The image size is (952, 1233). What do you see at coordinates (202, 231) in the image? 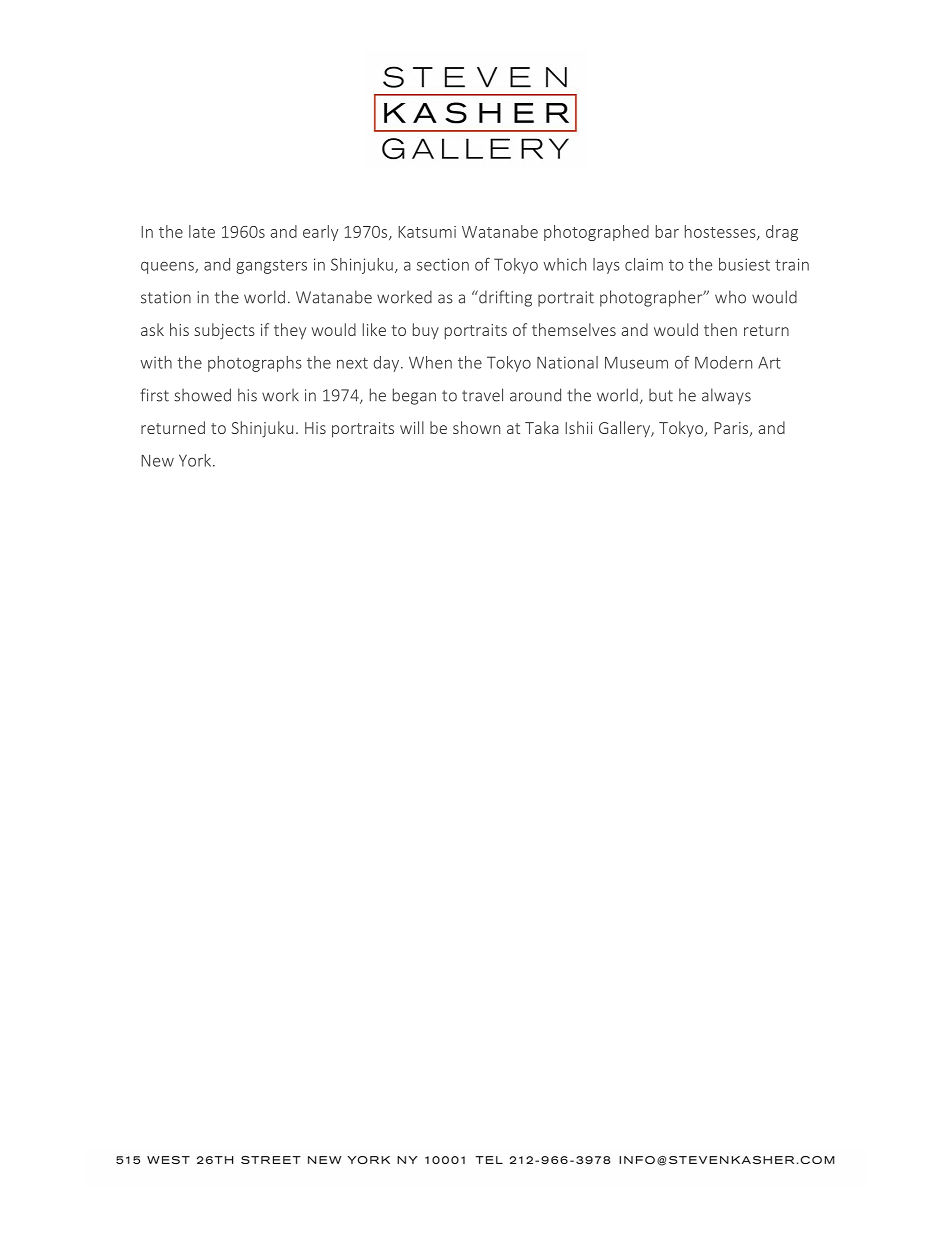
I see `late` at bounding box center [202, 231].
